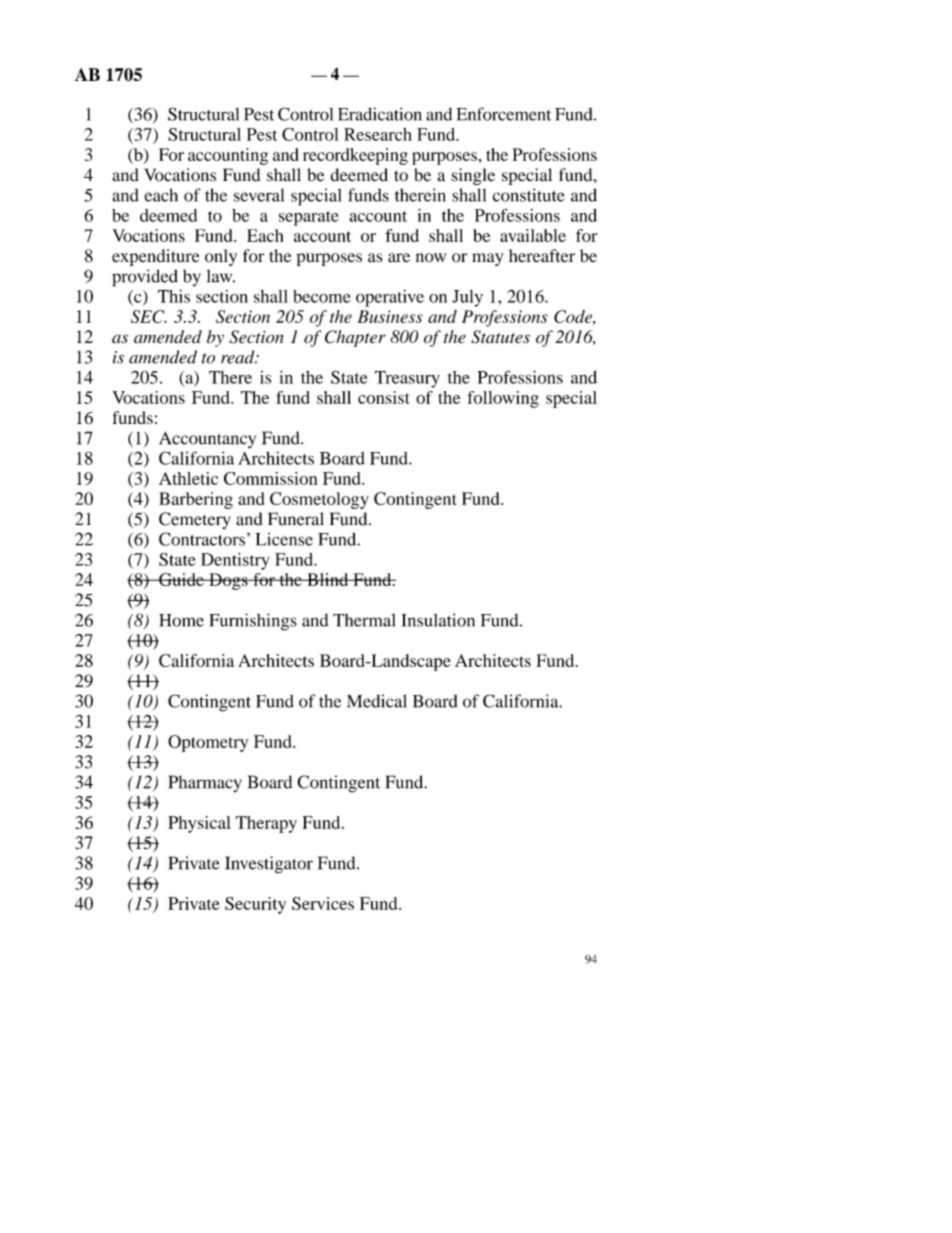 This screenshot has height=1233, width=952. Describe the element at coordinates (319, 500) in the screenshot. I see `Cosmetology` at that location.
